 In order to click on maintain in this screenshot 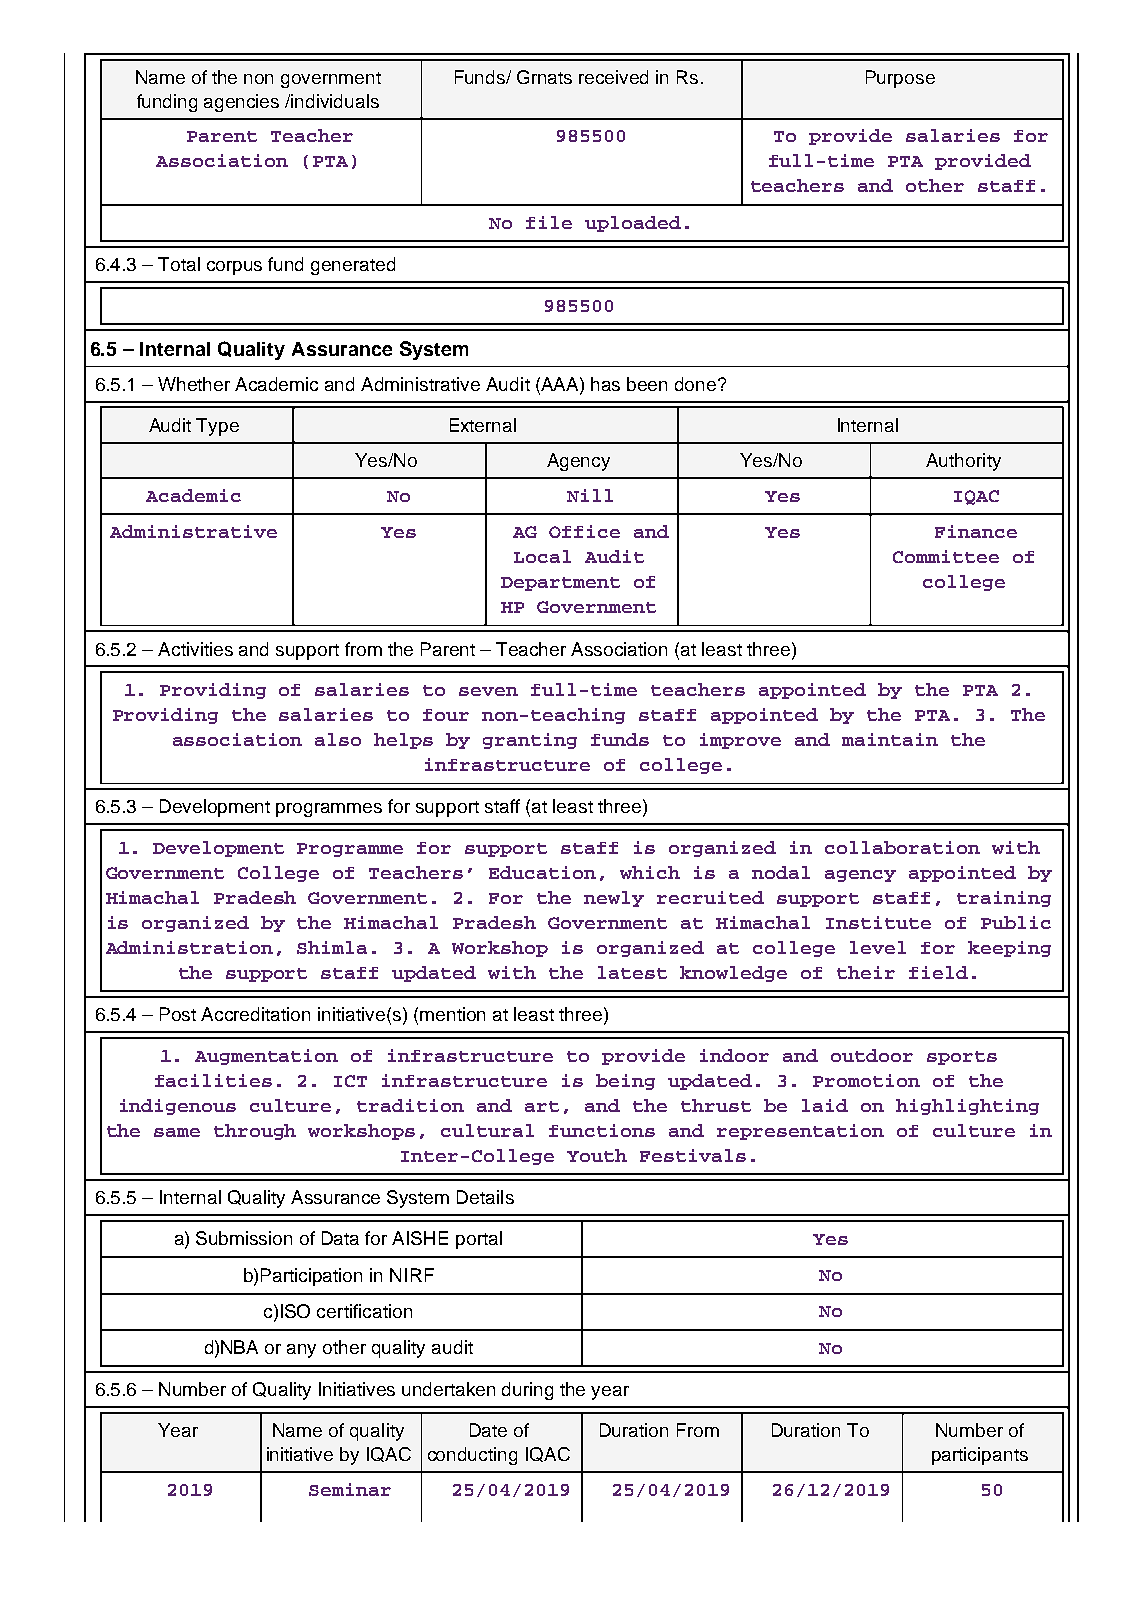, I will do `click(890, 739)`.
